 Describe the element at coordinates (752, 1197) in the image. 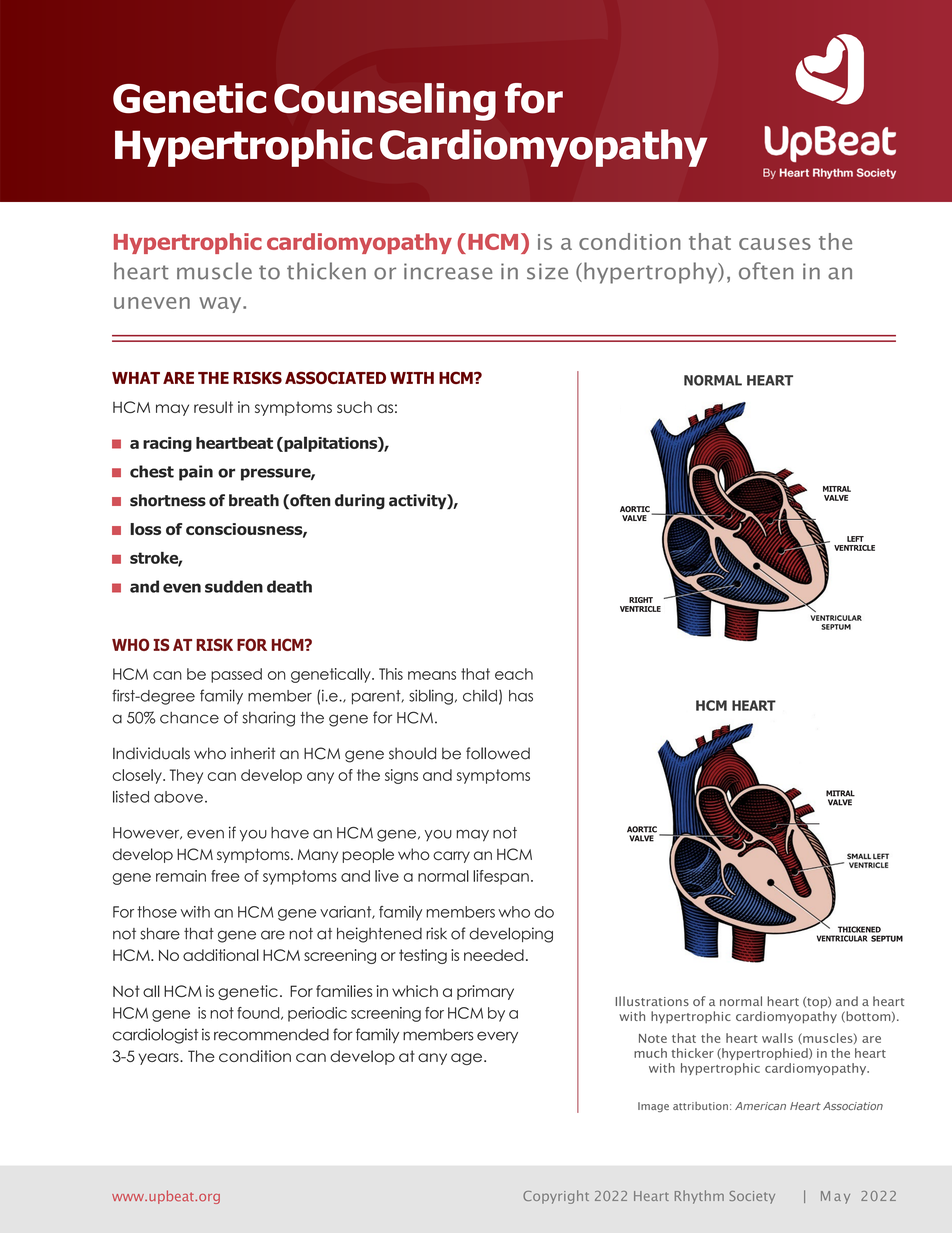

I see `Society` at that location.
